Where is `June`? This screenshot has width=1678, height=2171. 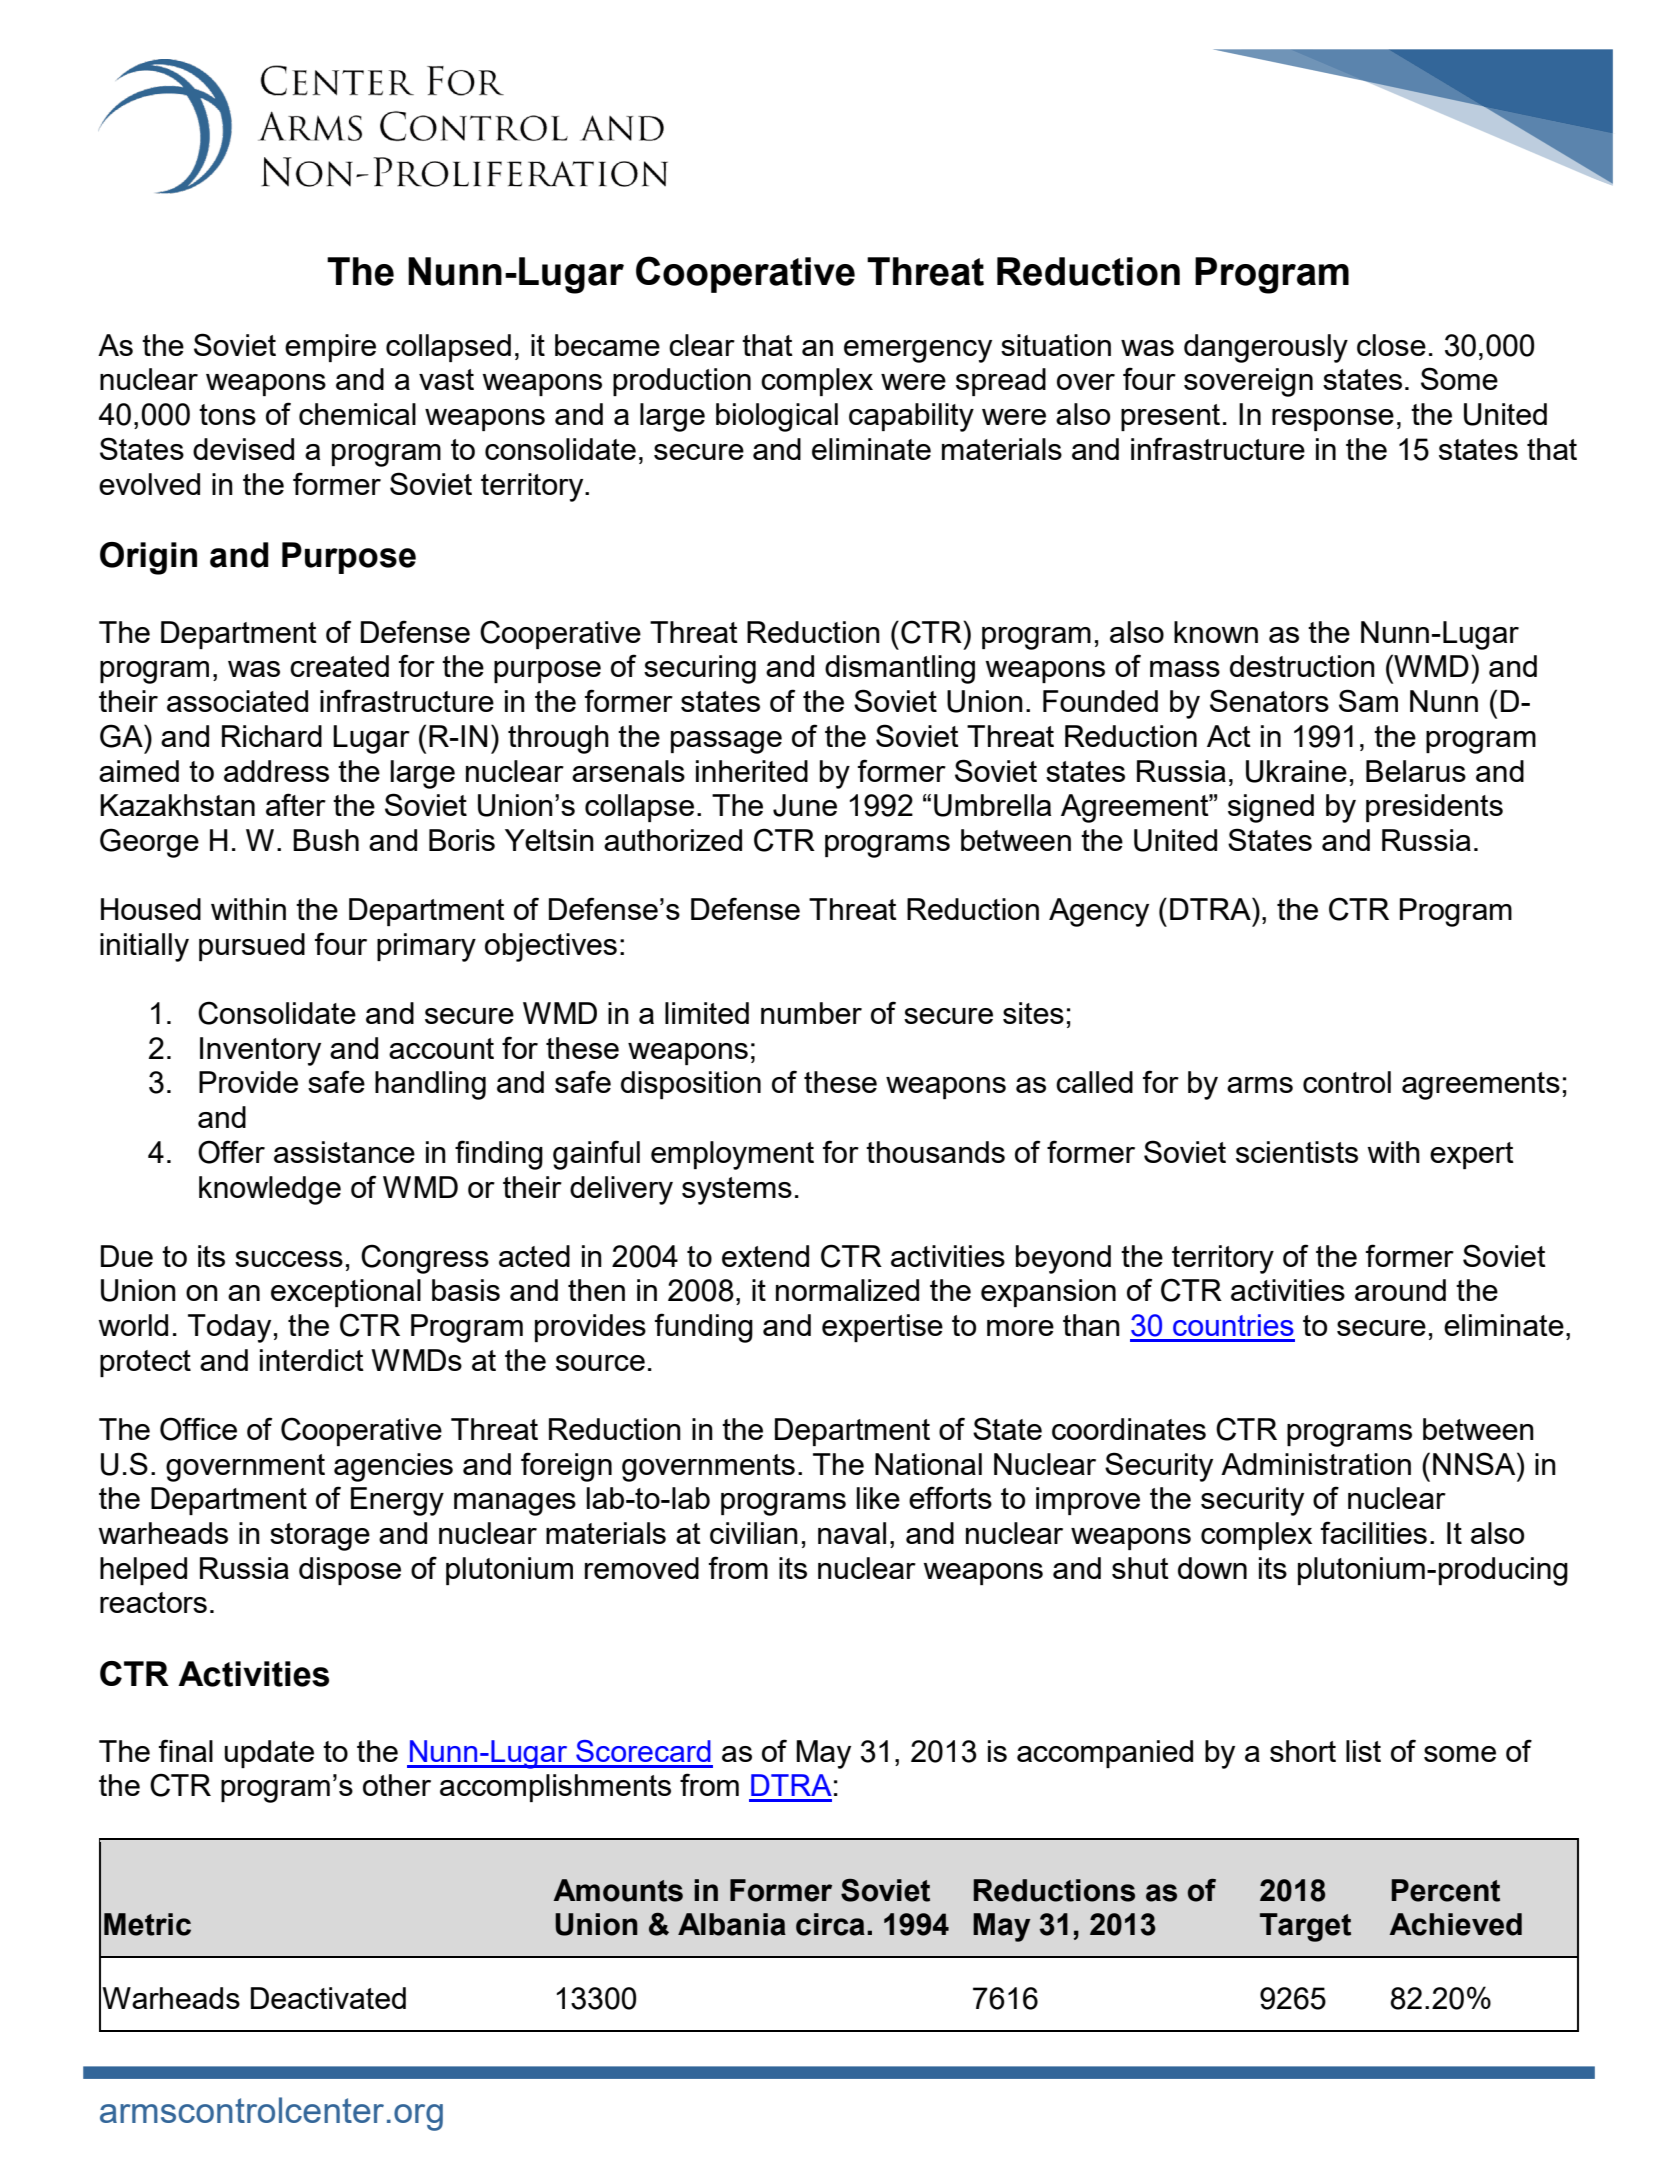
June is located at coordinates (805, 805).
